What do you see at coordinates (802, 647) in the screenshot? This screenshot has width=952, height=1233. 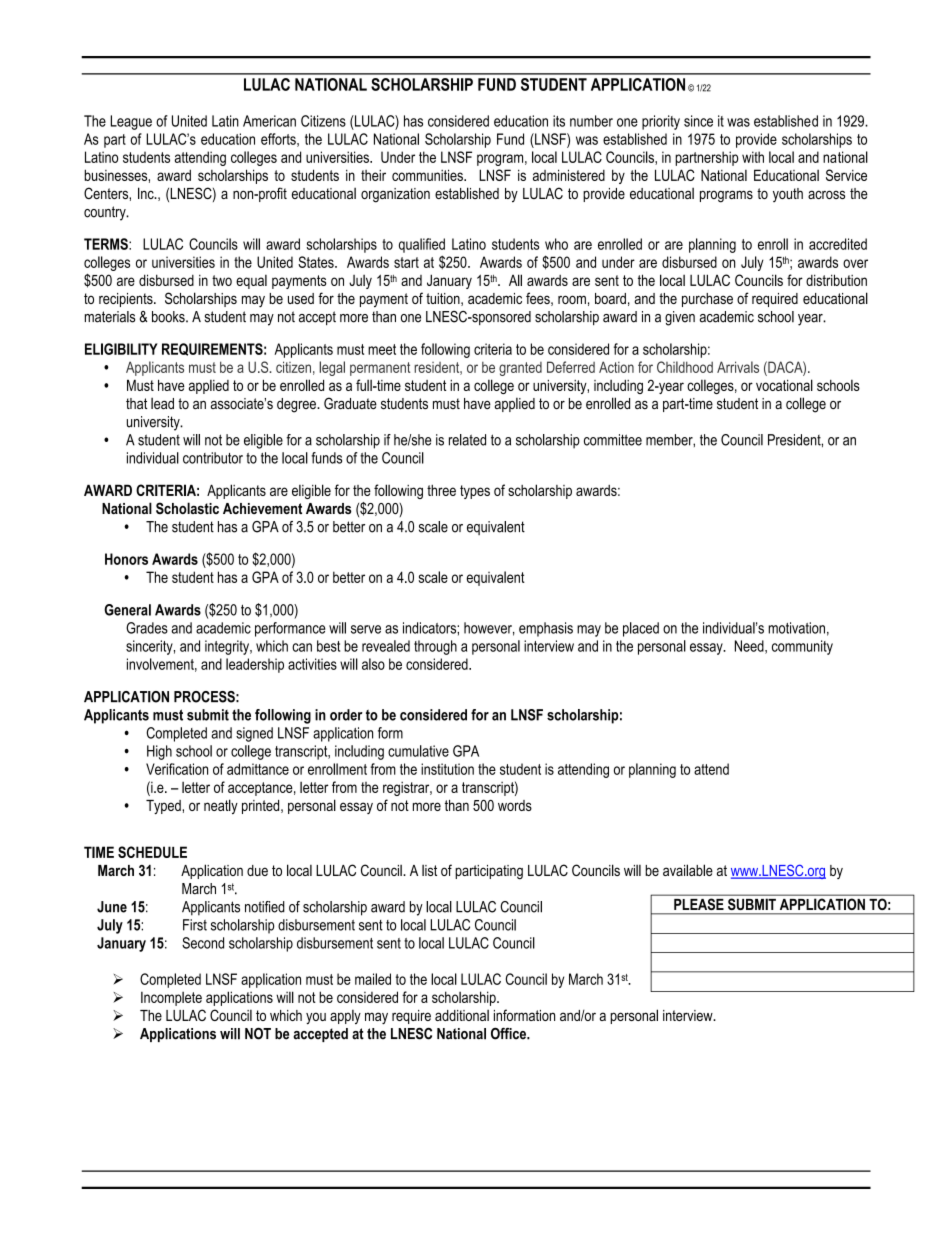 I see `community` at bounding box center [802, 647].
